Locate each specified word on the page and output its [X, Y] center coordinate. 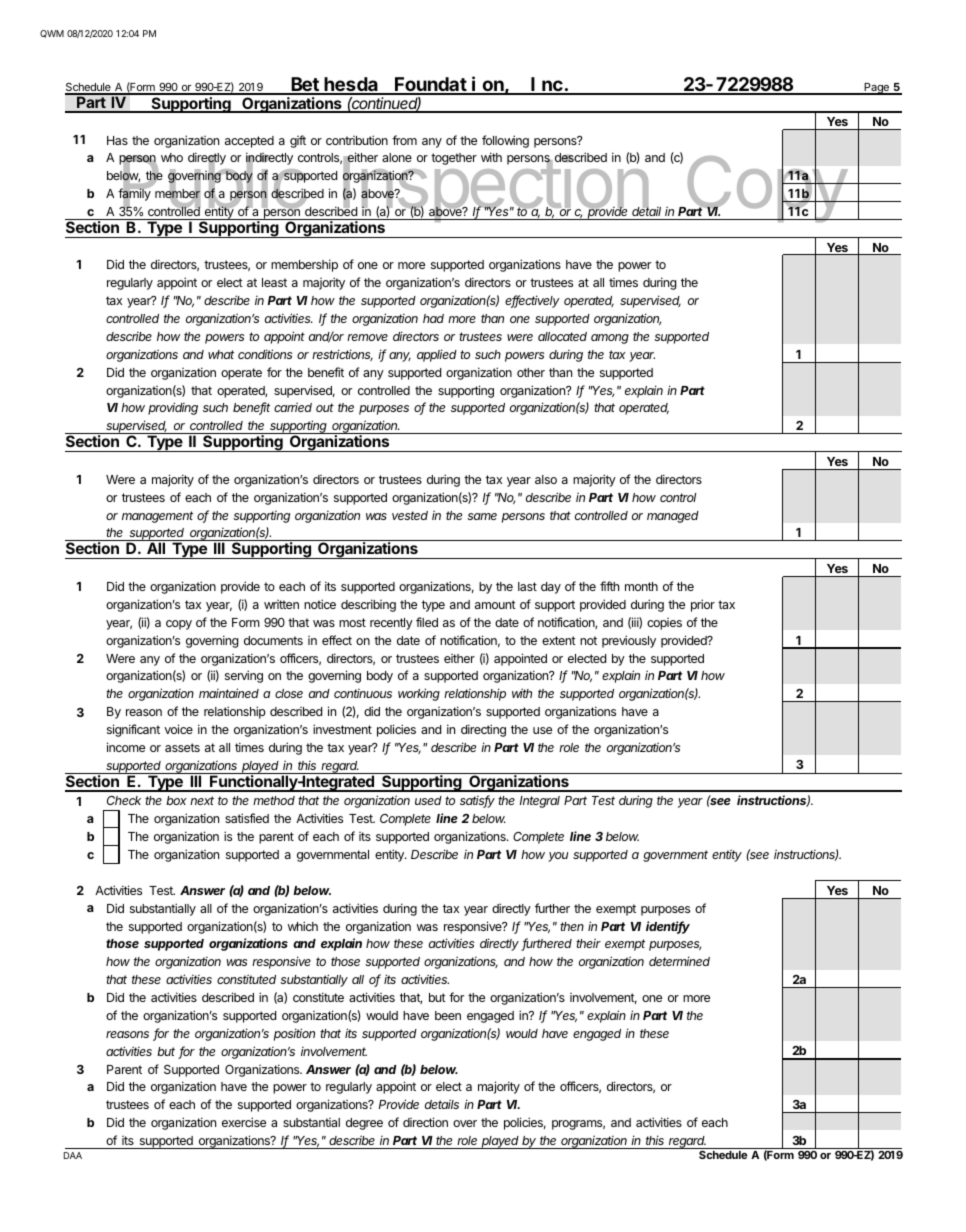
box [176, 800]
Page [876, 89]
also [546, 479]
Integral [540, 802]
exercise [244, 1122]
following [505, 141]
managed [673, 517]
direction [425, 1122]
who [172, 157]
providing [173, 408]
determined [679, 961]
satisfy [477, 801]
